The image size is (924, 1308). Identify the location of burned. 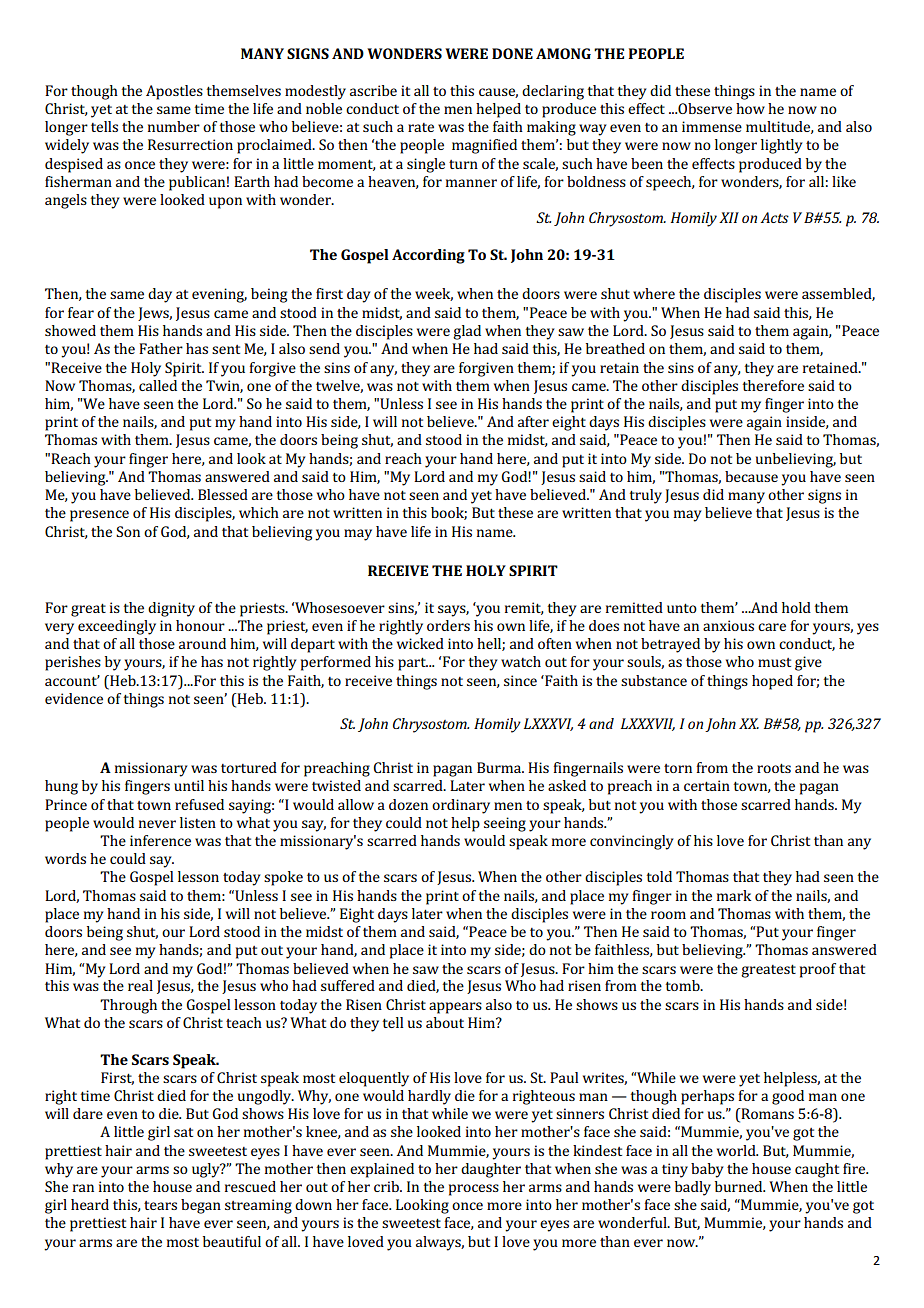
(740, 1186).
